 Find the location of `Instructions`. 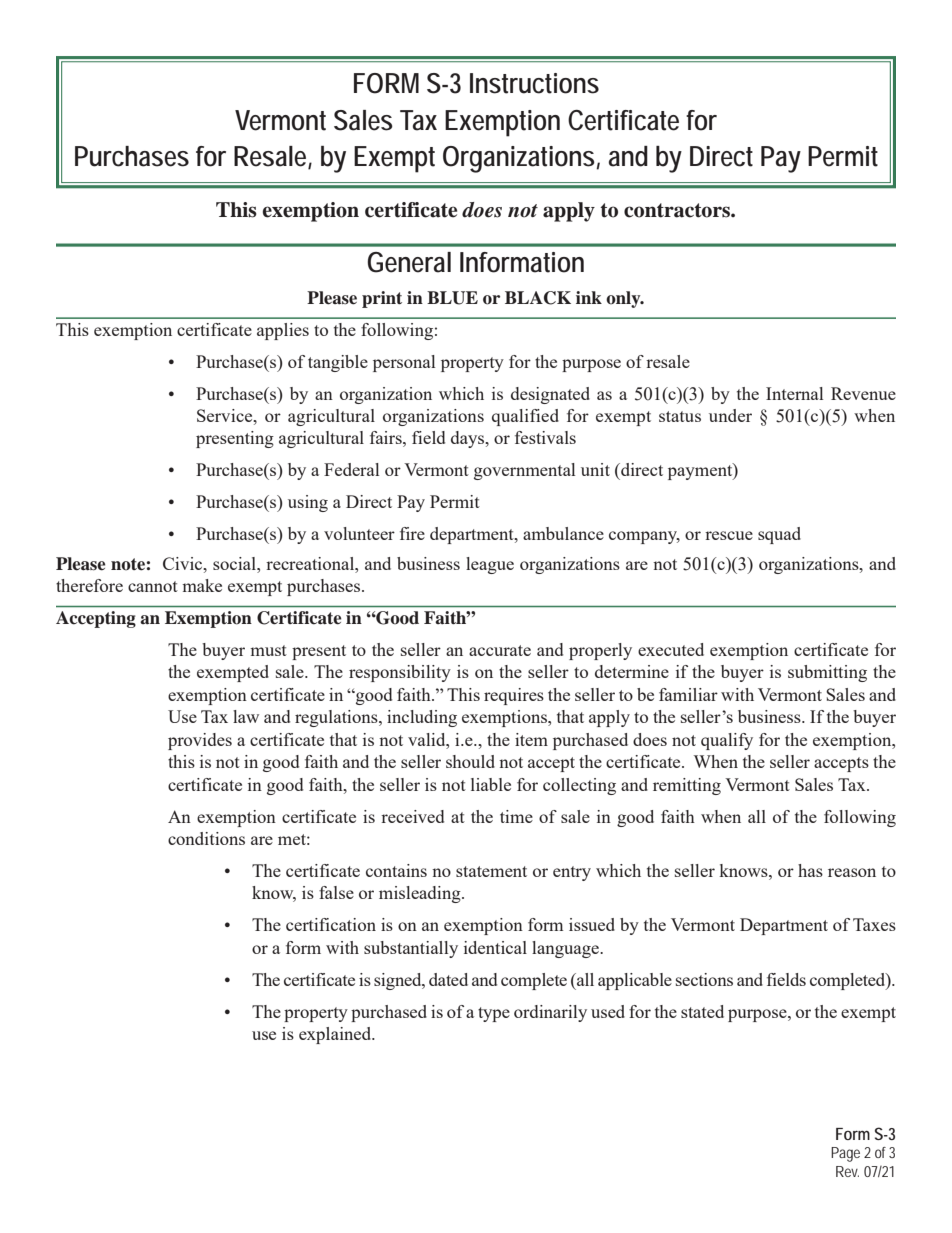

Instructions is located at coordinates (534, 83).
